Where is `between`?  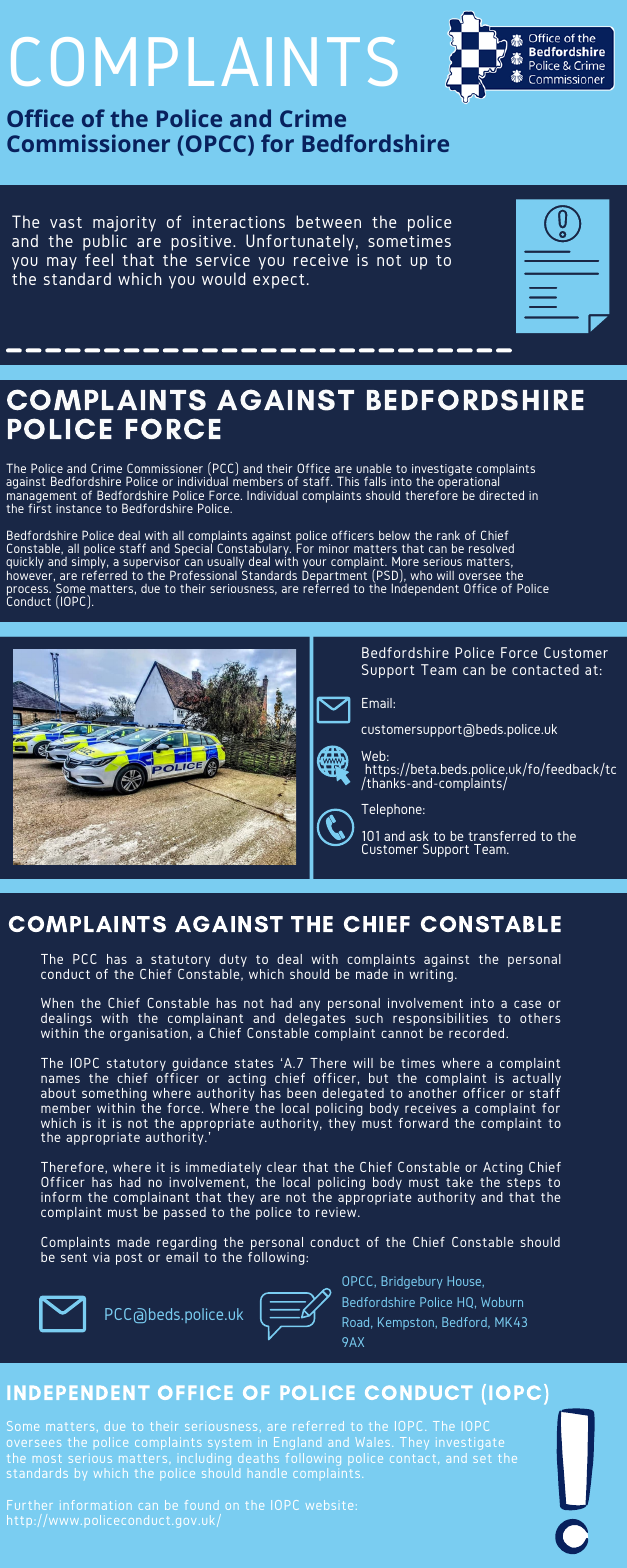 between is located at coordinates (328, 221).
